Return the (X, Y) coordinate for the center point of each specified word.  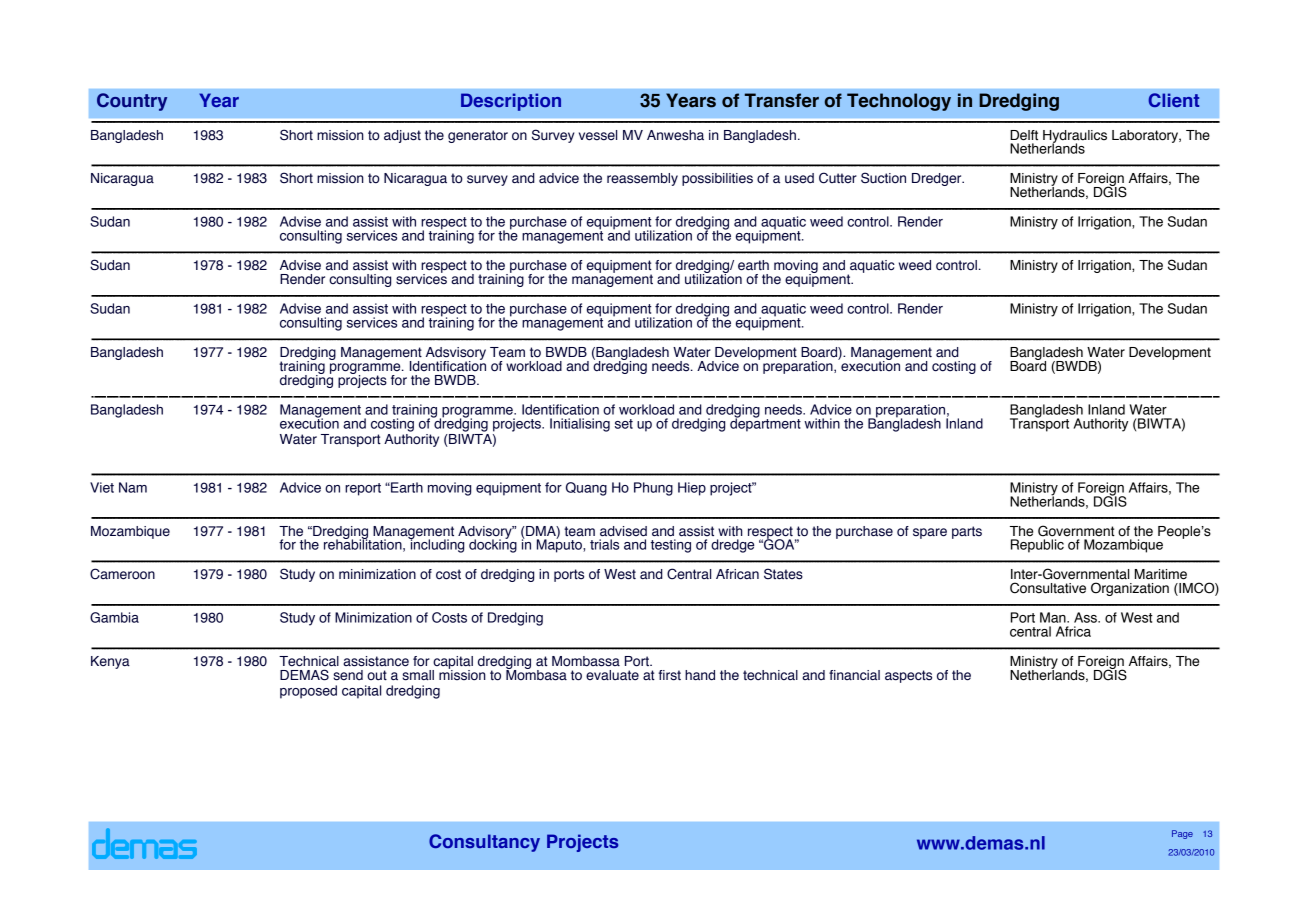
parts (967, 532)
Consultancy (484, 843)
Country (132, 102)
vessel (598, 135)
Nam (133, 487)
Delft (1024, 135)
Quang (586, 489)
